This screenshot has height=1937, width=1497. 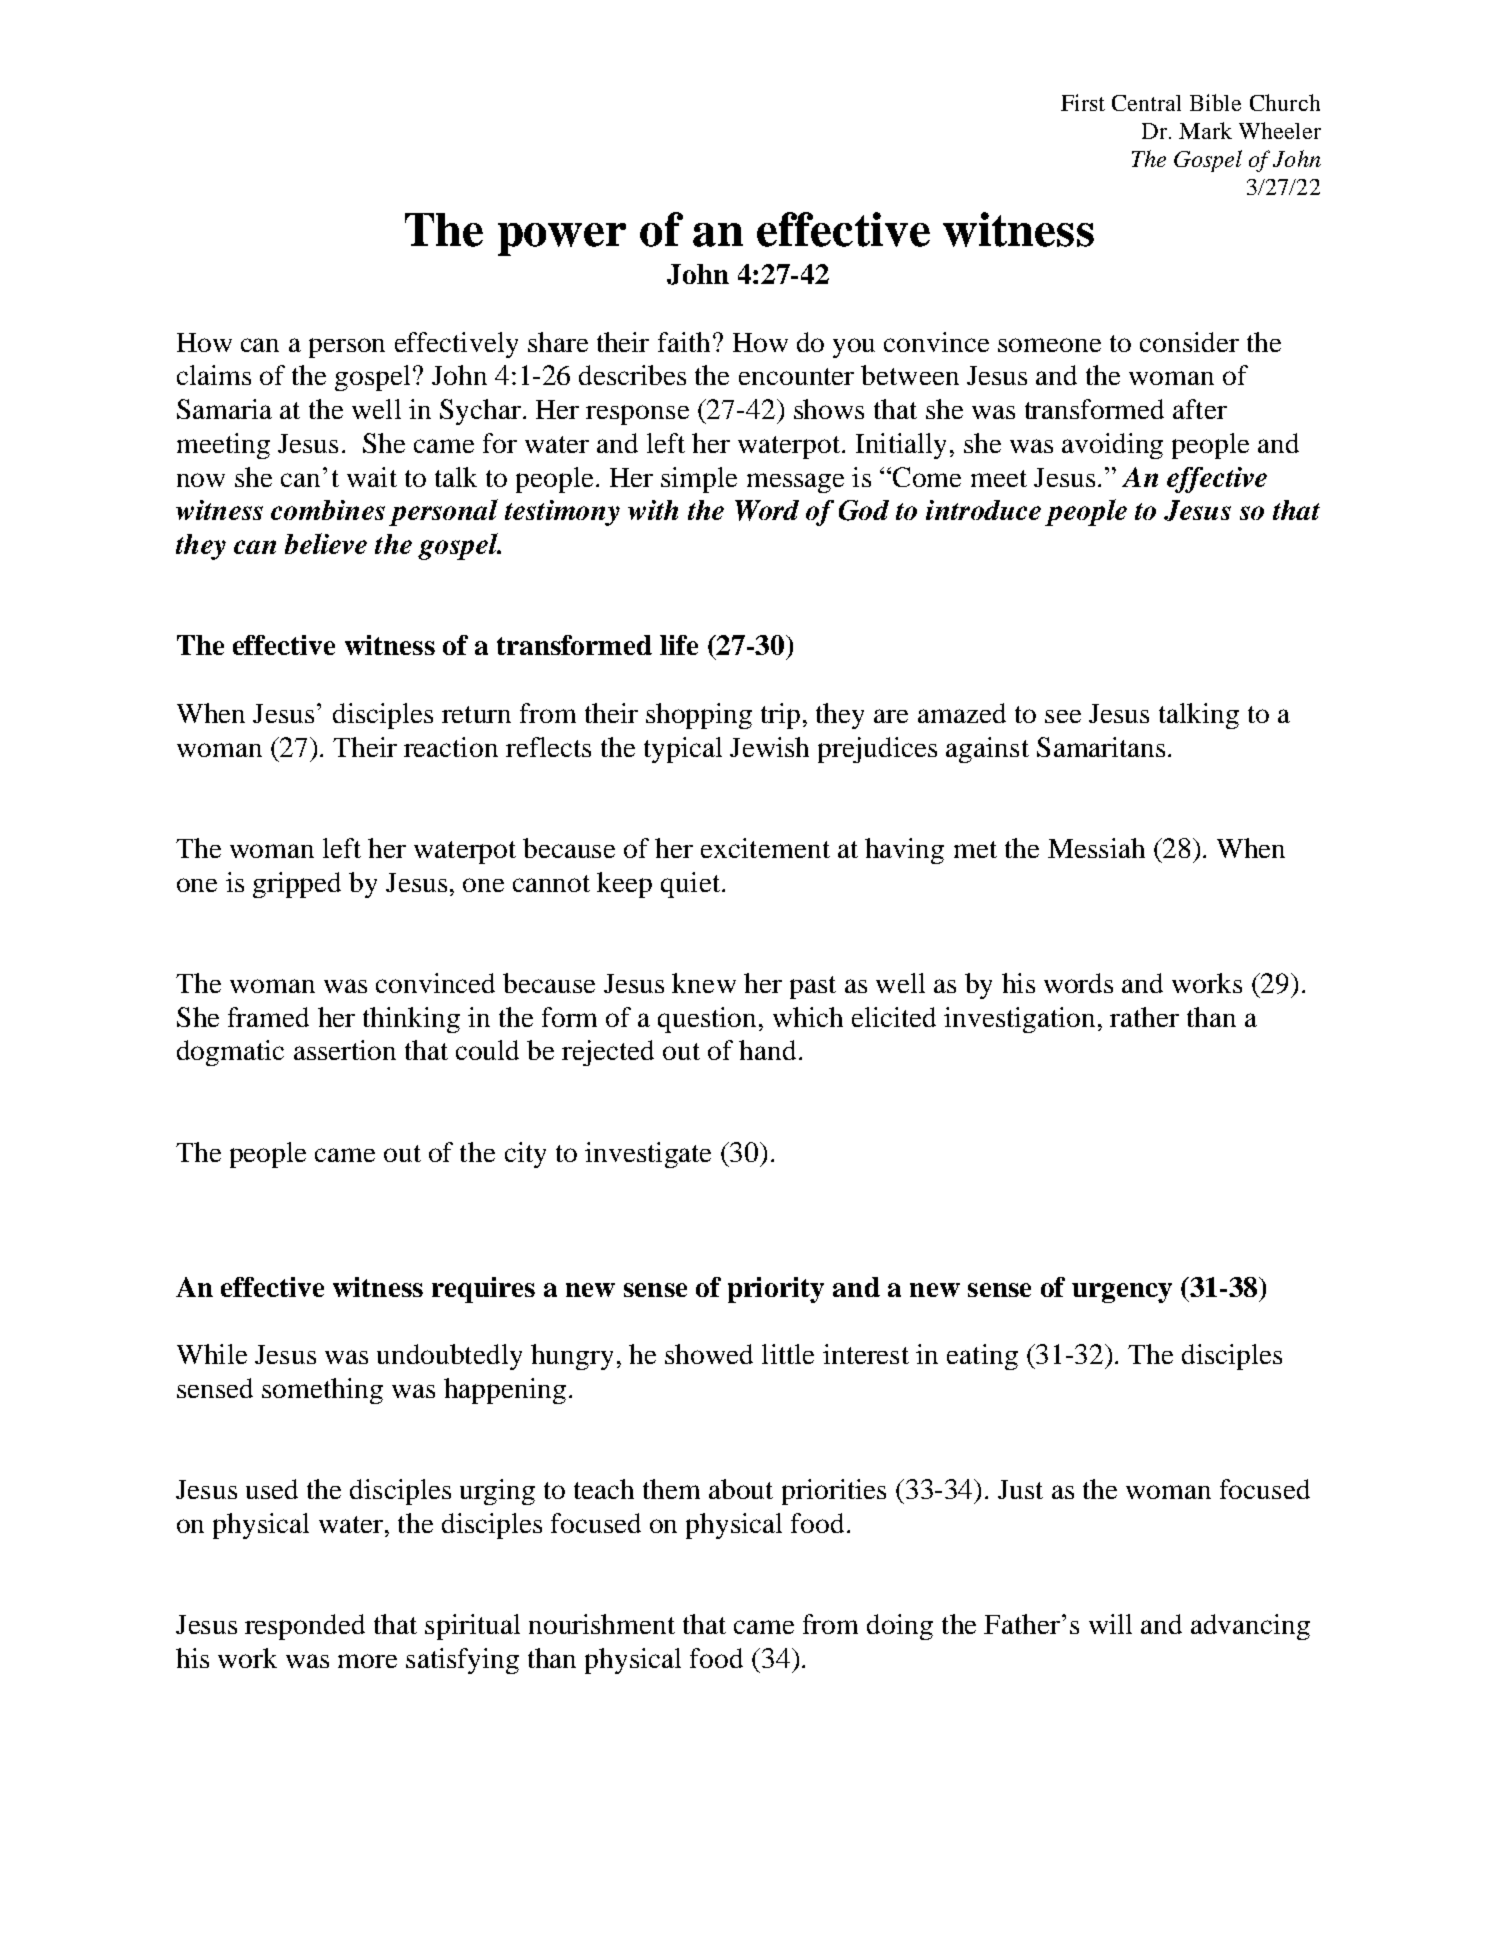 I want to click on combines, so click(x=328, y=510).
